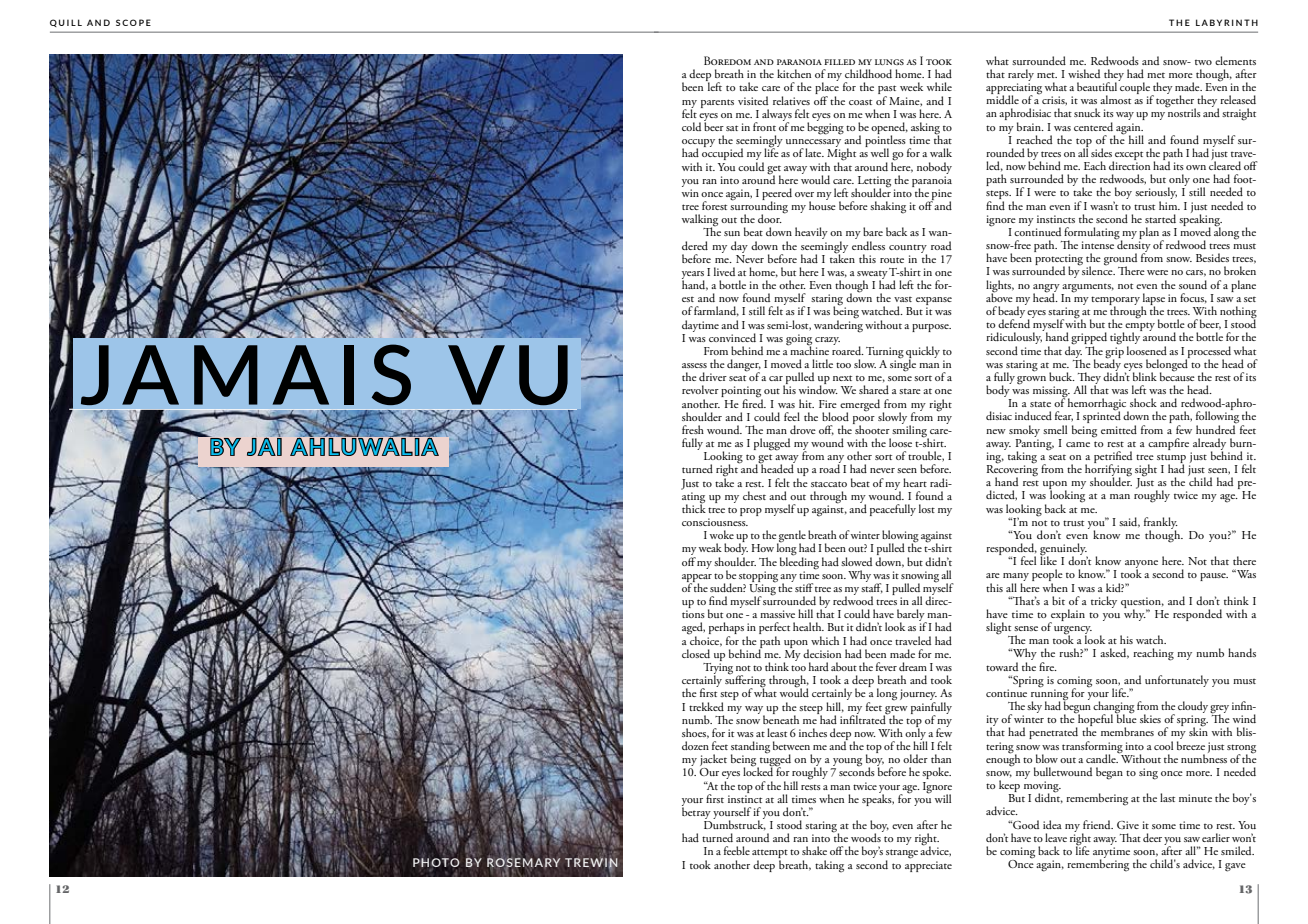 The width and height of the page is (1308, 924). Describe the element at coordinates (696, 653) in the page. I see `closed` at that location.
